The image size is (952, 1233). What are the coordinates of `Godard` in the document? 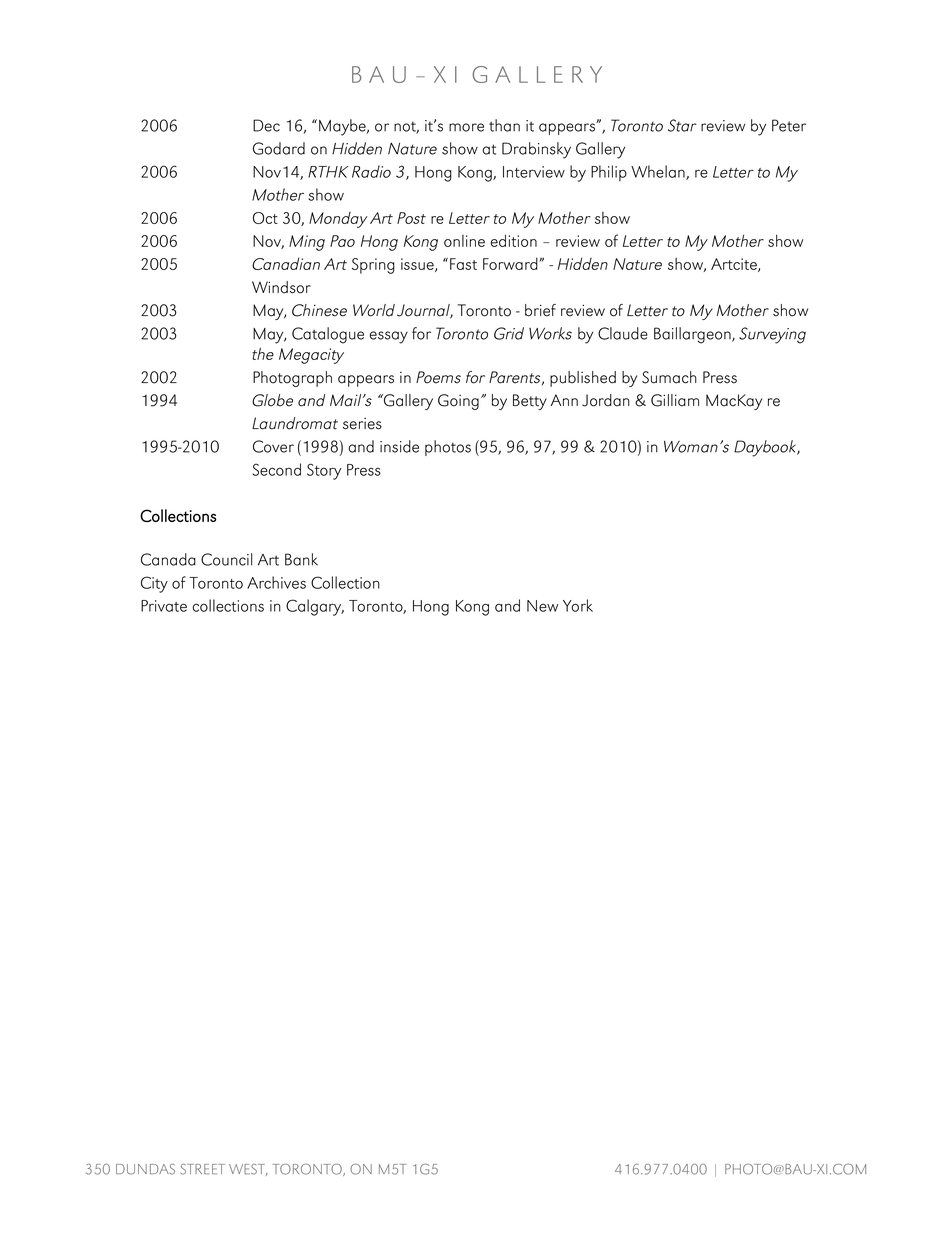 It's located at (279, 148).
